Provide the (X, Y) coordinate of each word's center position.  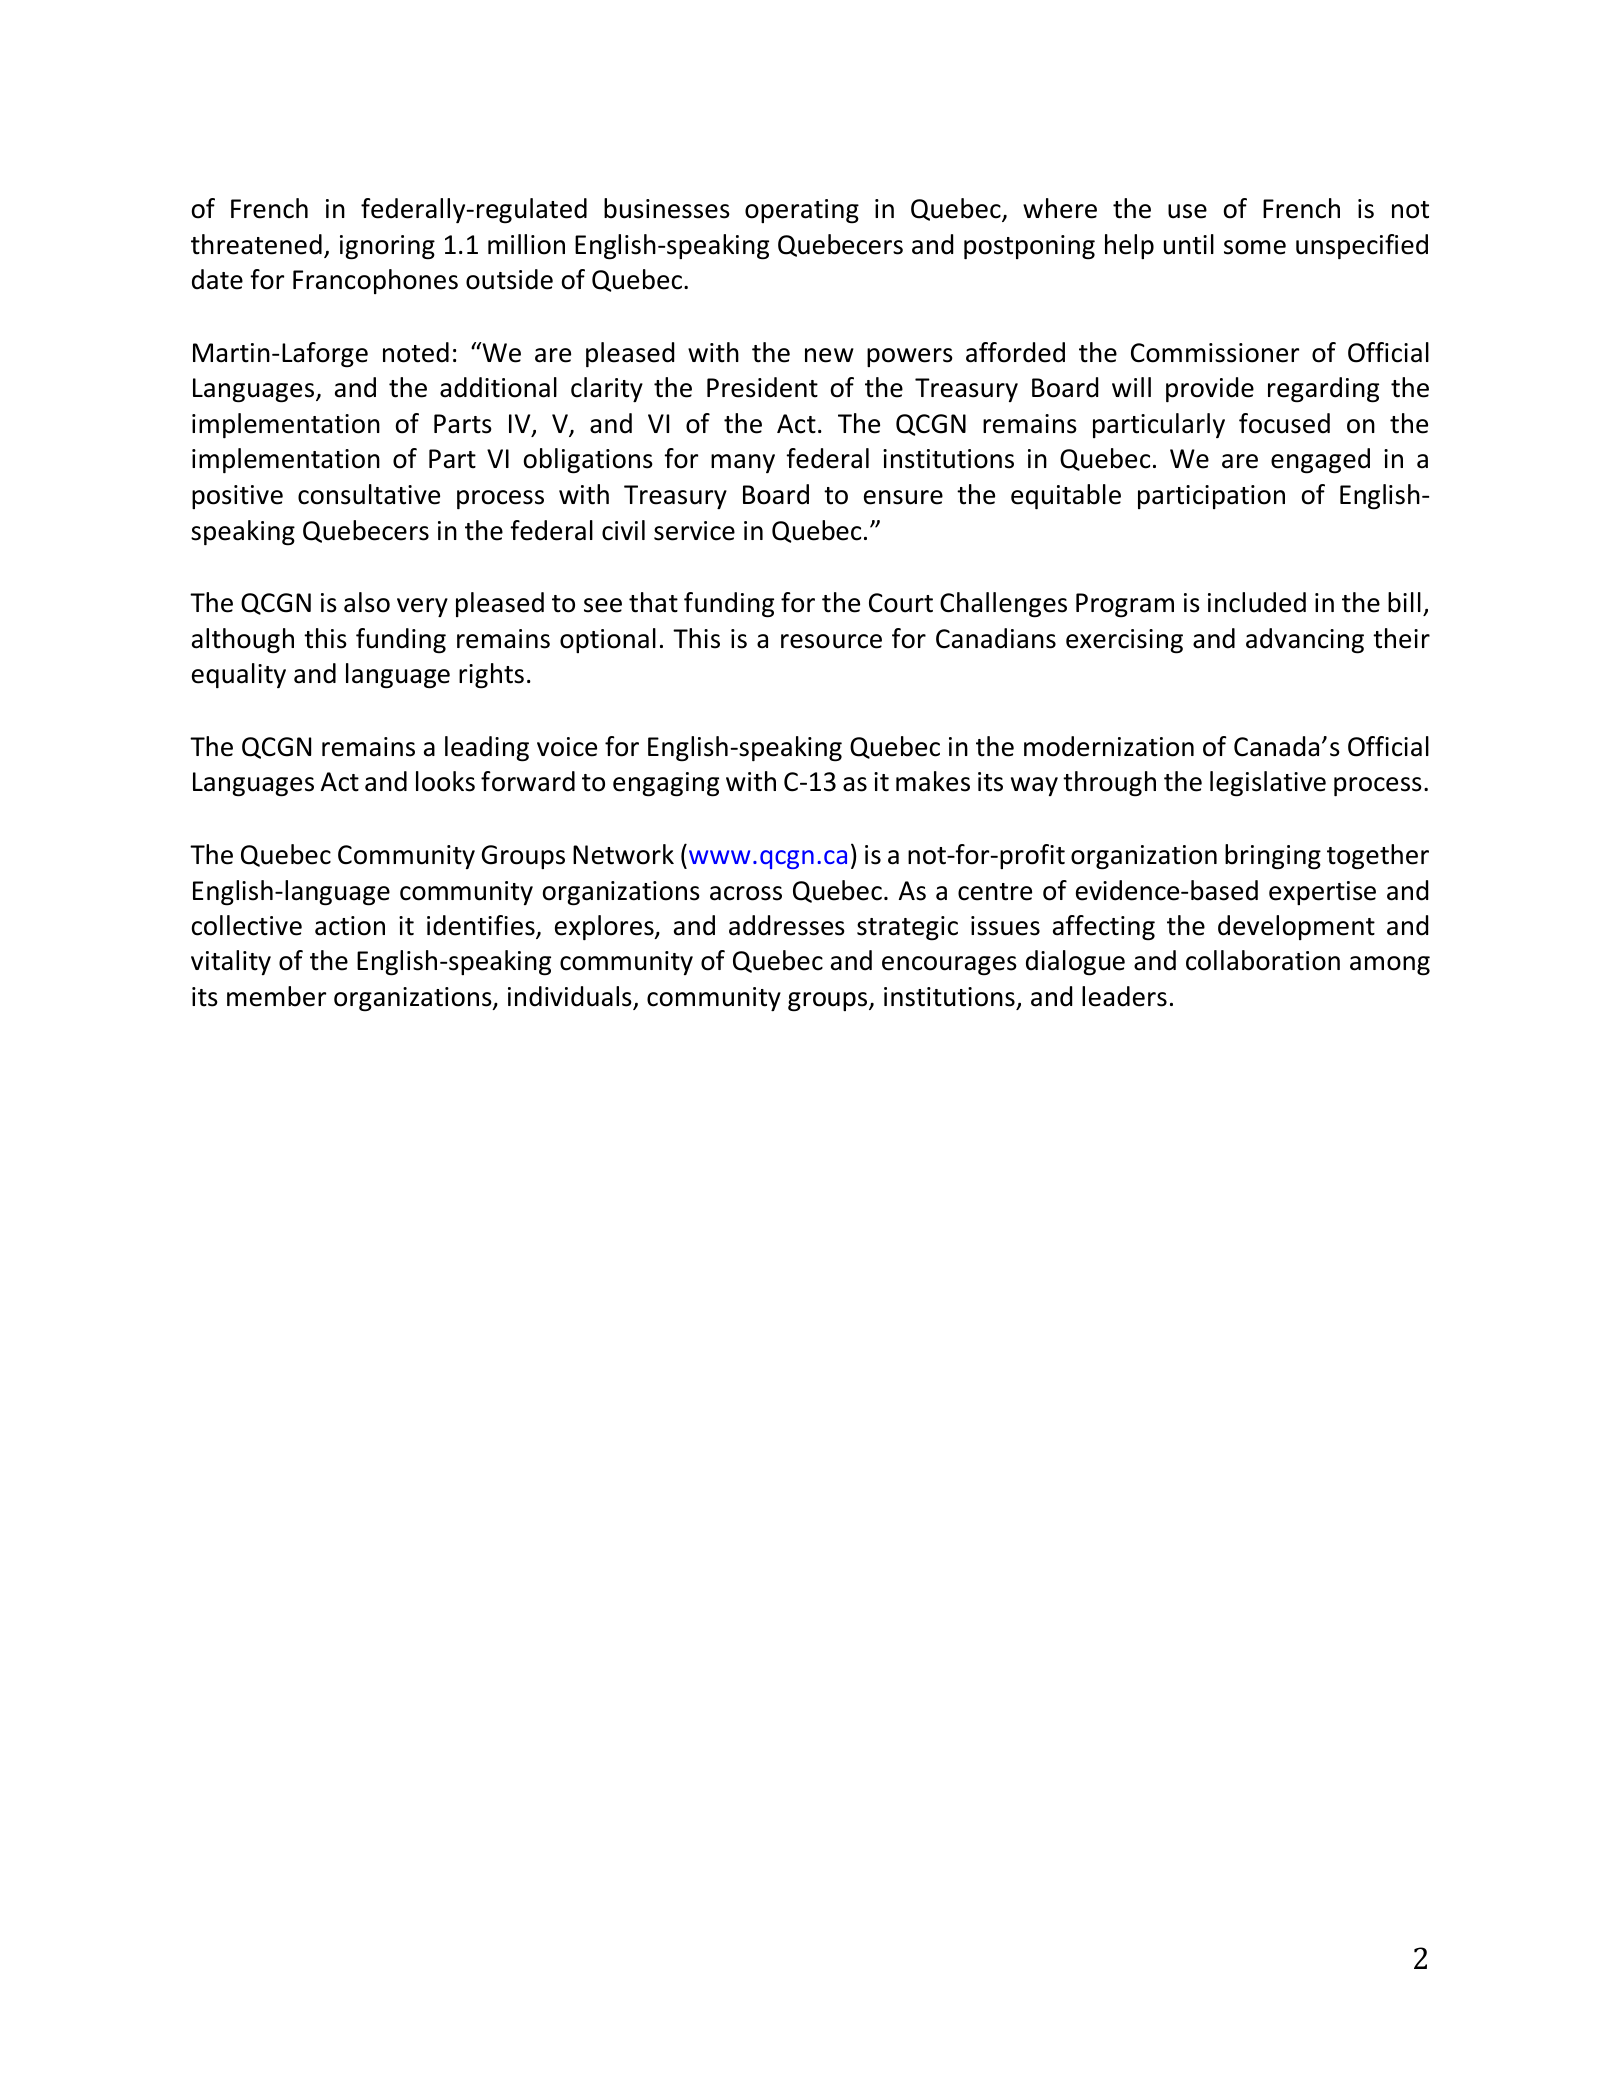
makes (933, 781)
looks (445, 781)
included (1257, 602)
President (762, 387)
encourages (949, 966)
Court (901, 603)
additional (498, 387)
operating (802, 211)
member (276, 996)
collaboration (1263, 960)
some (1255, 247)
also (367, 602)
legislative (1268, 784)
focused (1284, 423)
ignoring (387, 247)
